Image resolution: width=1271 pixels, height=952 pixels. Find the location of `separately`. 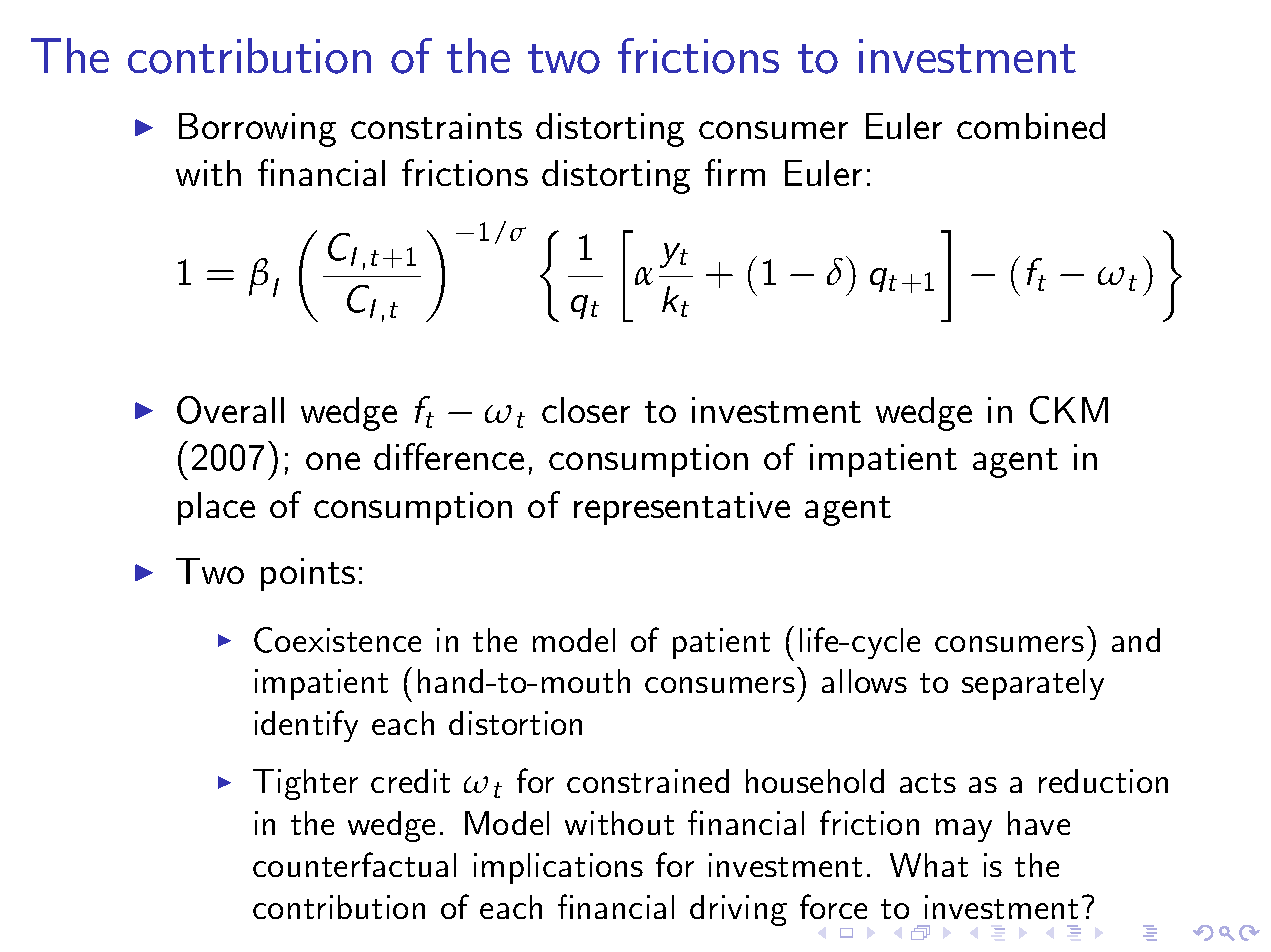

separately is located at coordinates (1033, 684).
